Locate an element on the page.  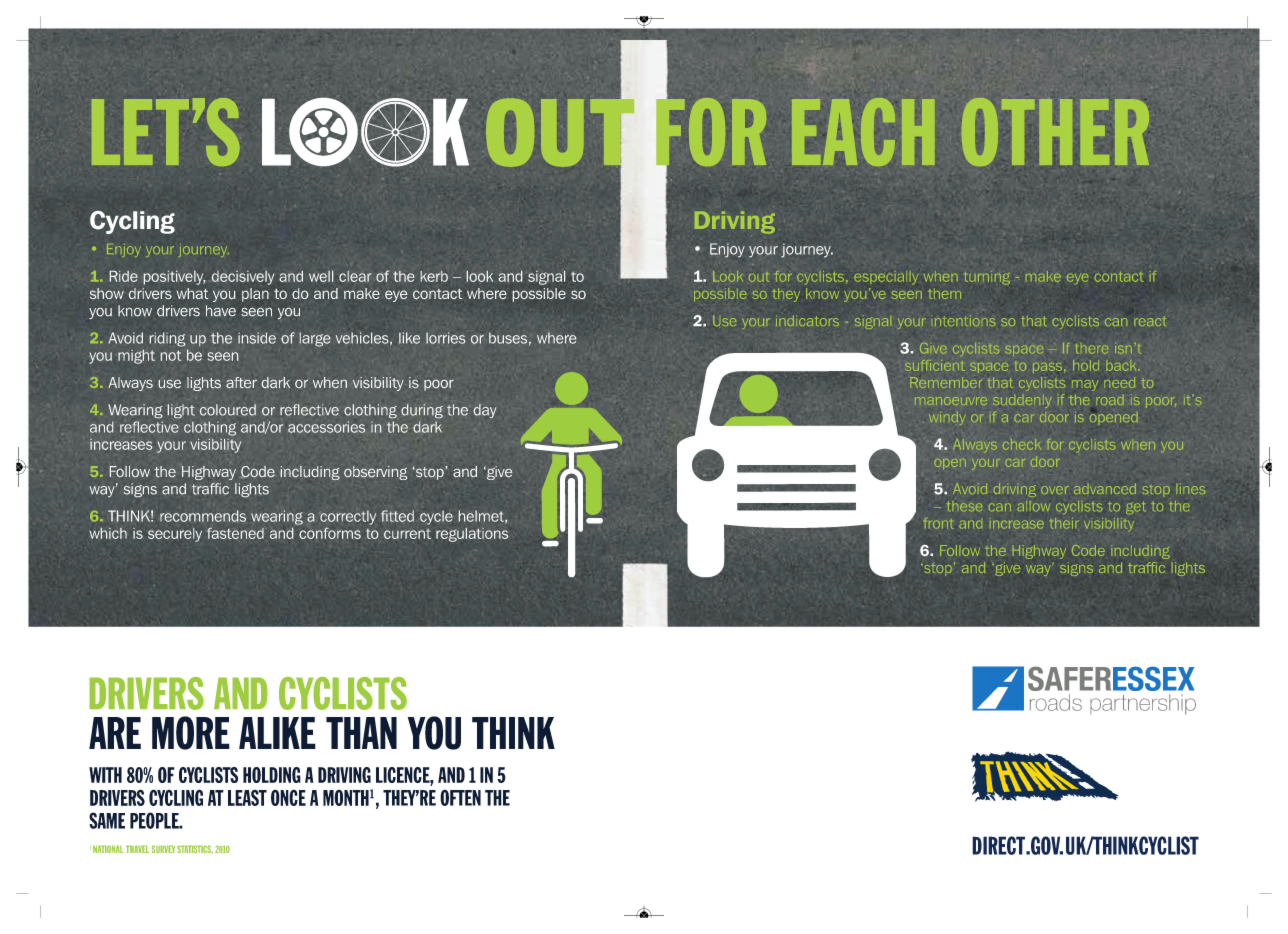
Cycling is located at coordinates (132, 222).
